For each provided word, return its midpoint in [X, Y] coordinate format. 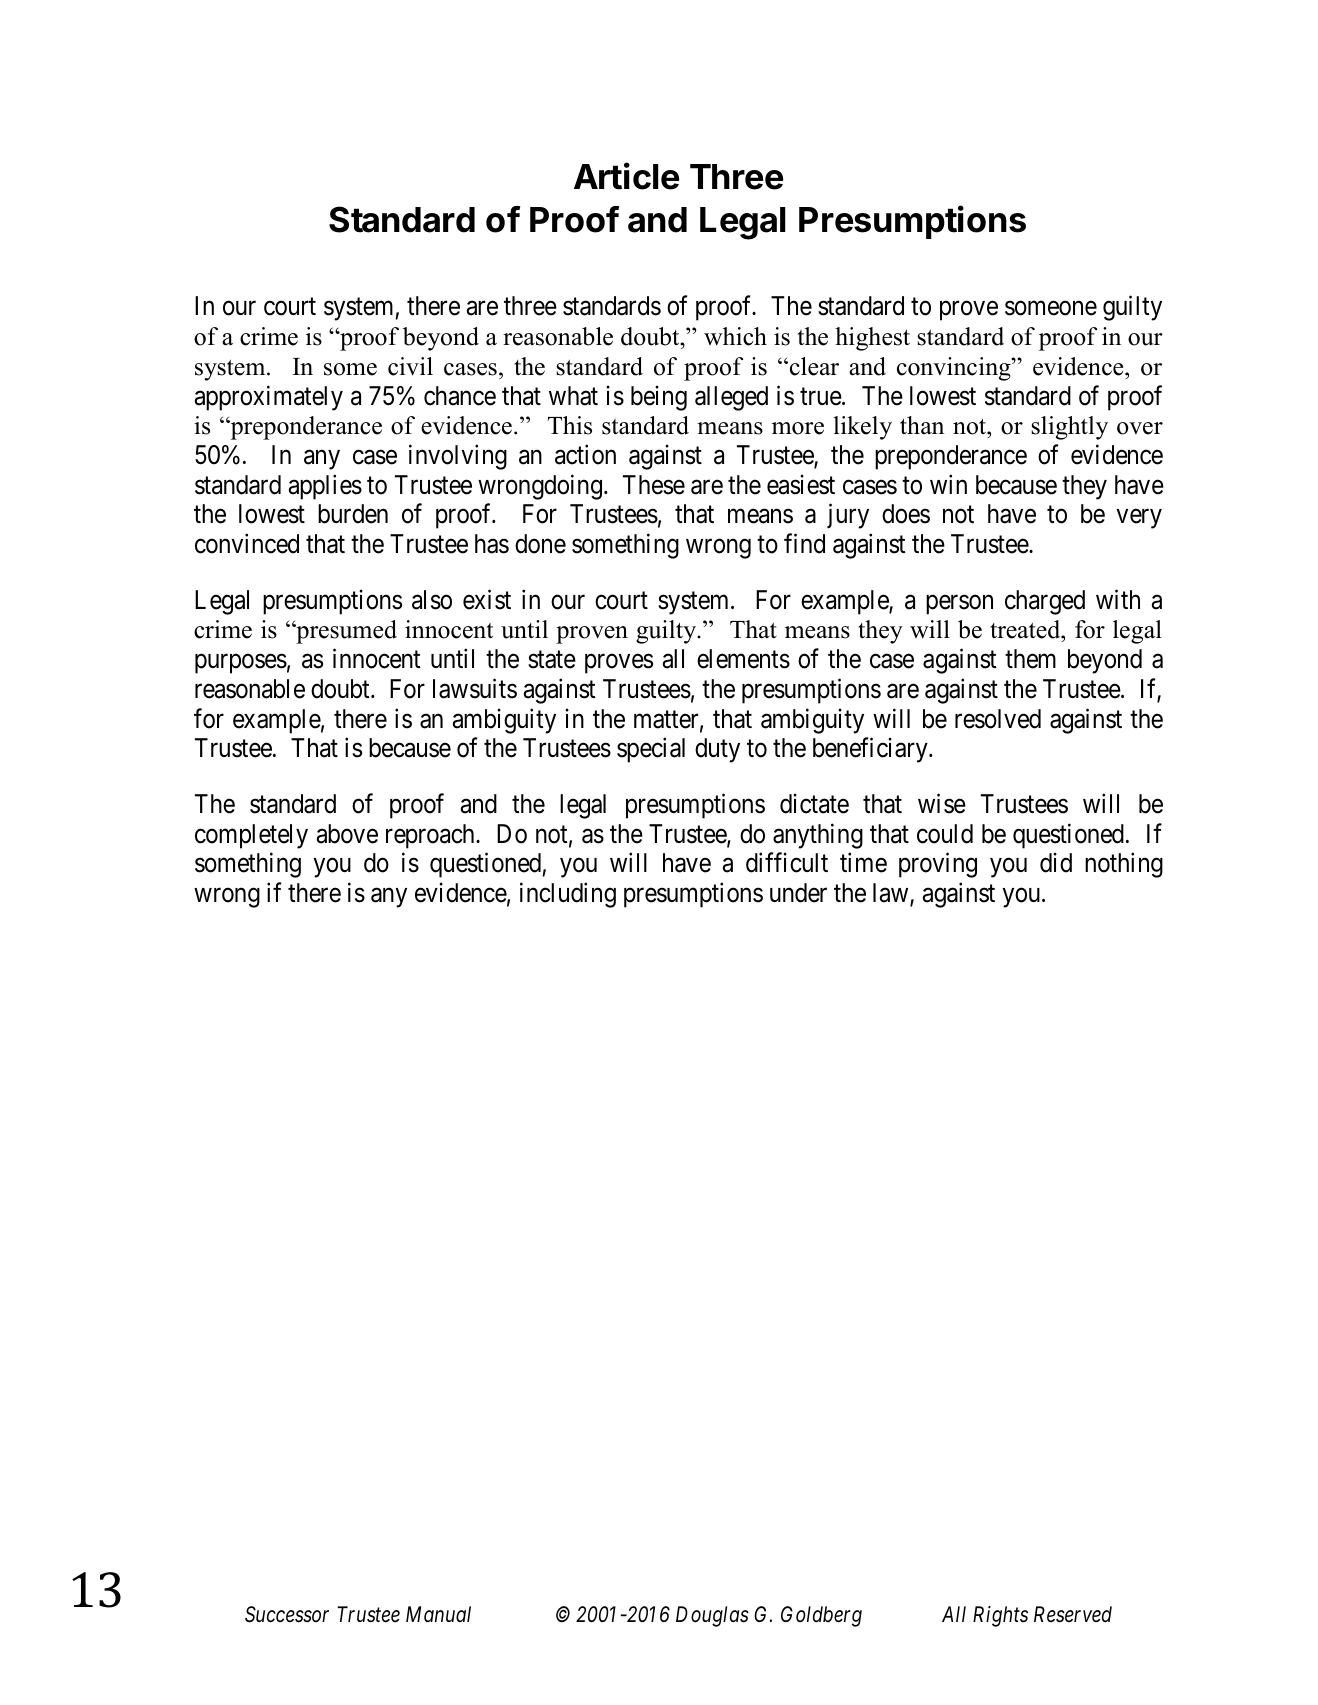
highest [872, 339]
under [798, 893]
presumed [345, 632]
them [1030, 659]
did [1056, 863]
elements [743, 659]
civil [410, 366]
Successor [287, 1614]
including [568, 895]
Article [626, 176]
